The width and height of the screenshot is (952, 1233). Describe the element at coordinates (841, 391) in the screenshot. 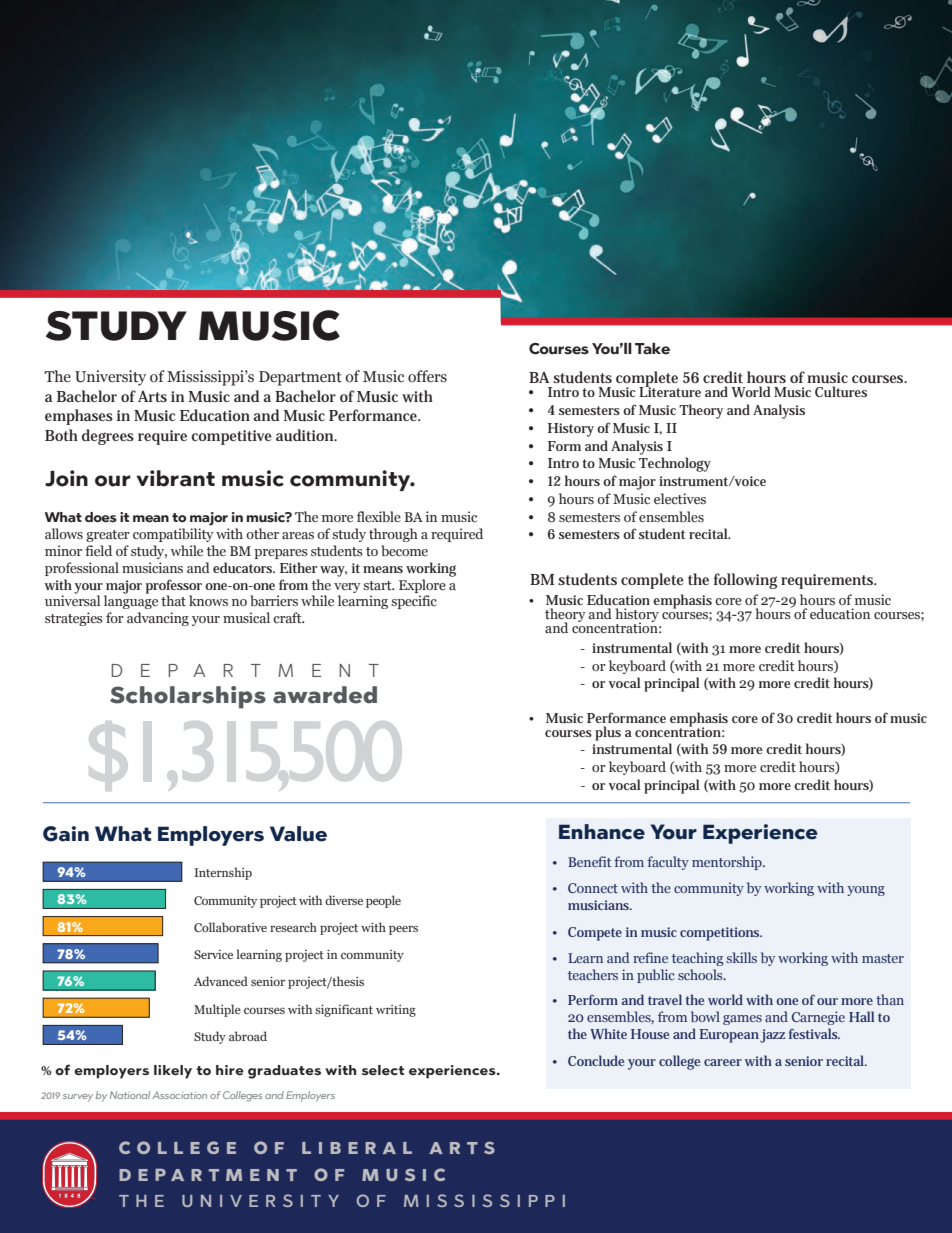

I see `Cultures` at that location.
